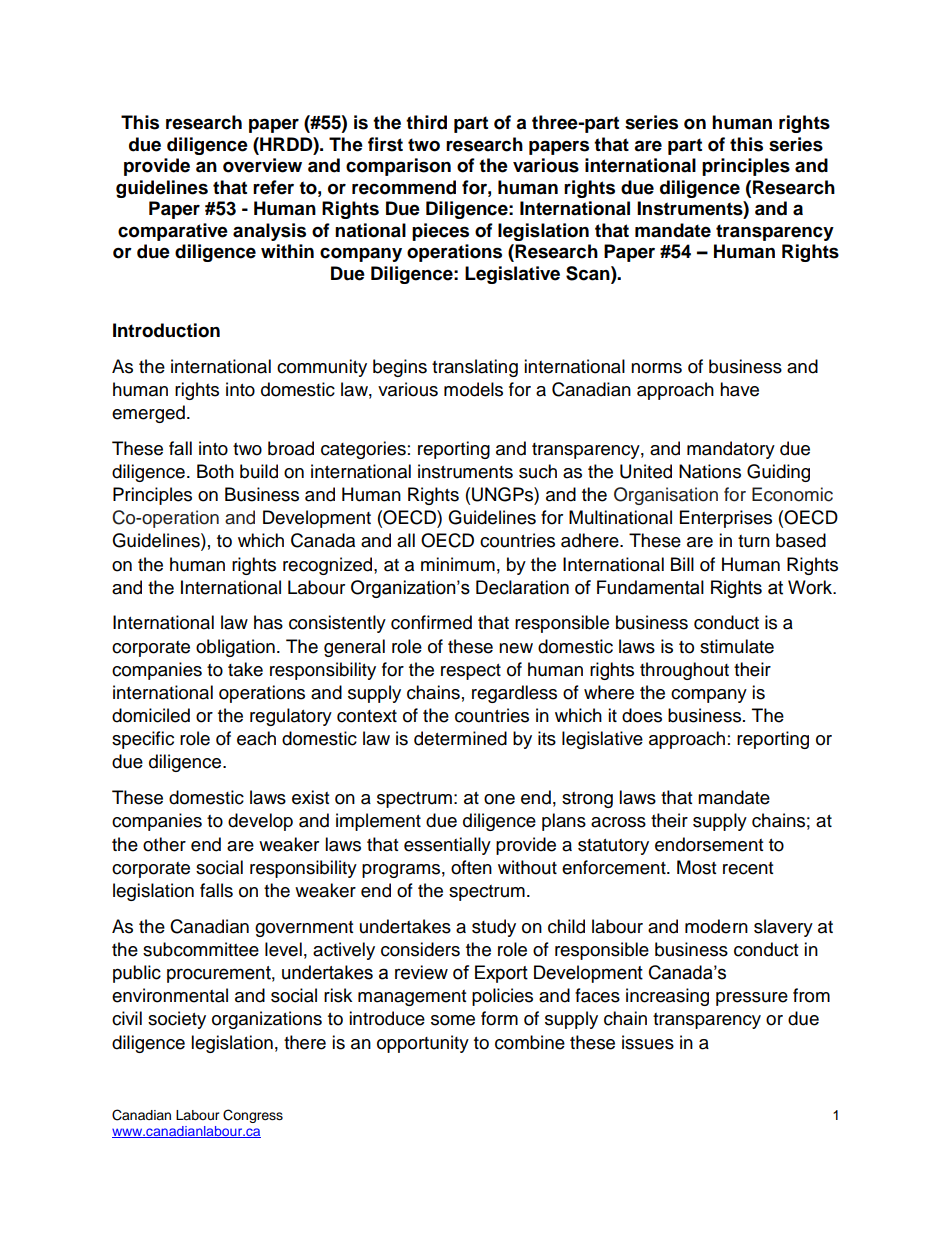 The height and width of the image is (1233, 952). Describe the element at coordinates (656, 368) in the image. I see `norms` at that location.
